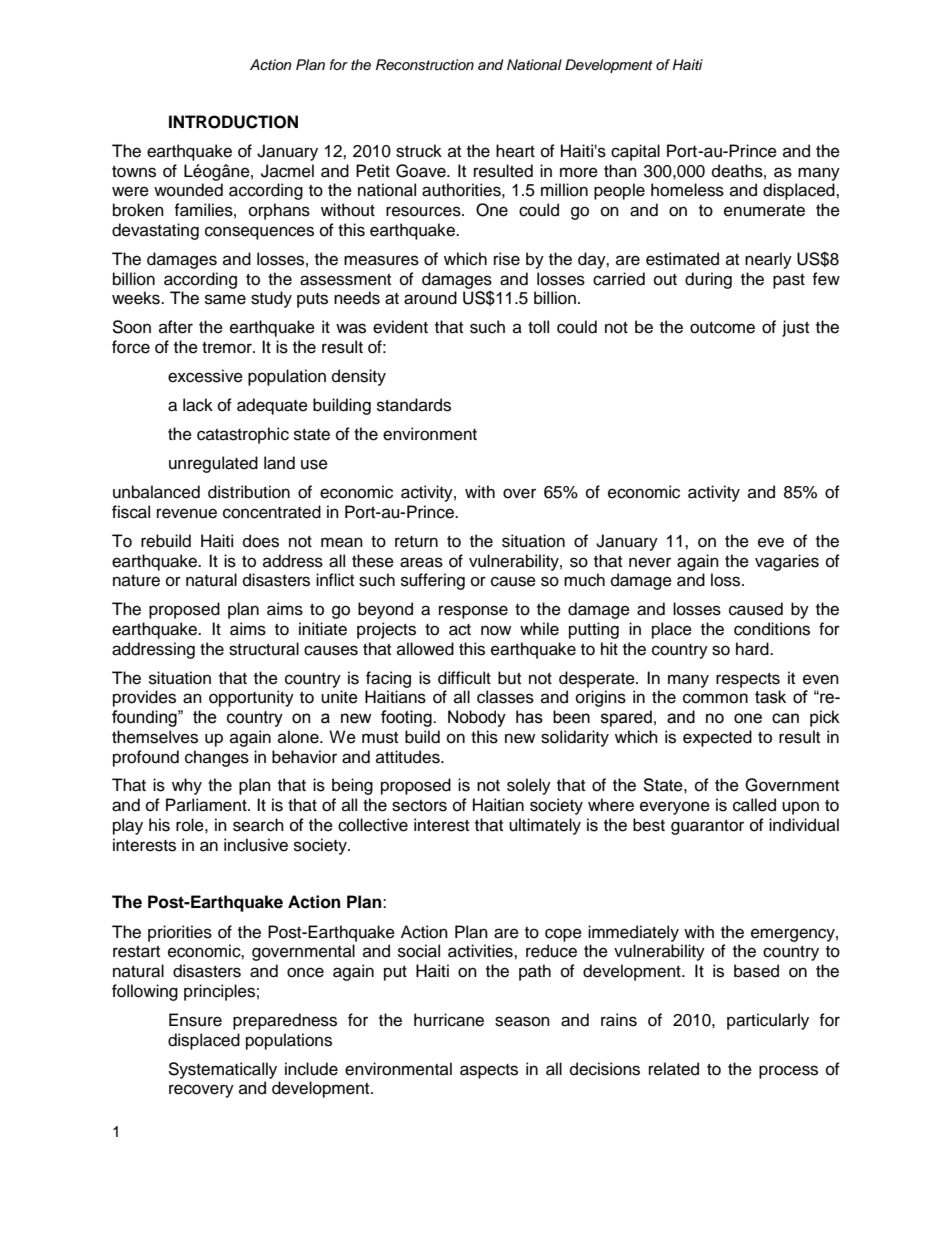  Describe the element at coordinates (198, 405) in the document. I see `lack` at that location.
